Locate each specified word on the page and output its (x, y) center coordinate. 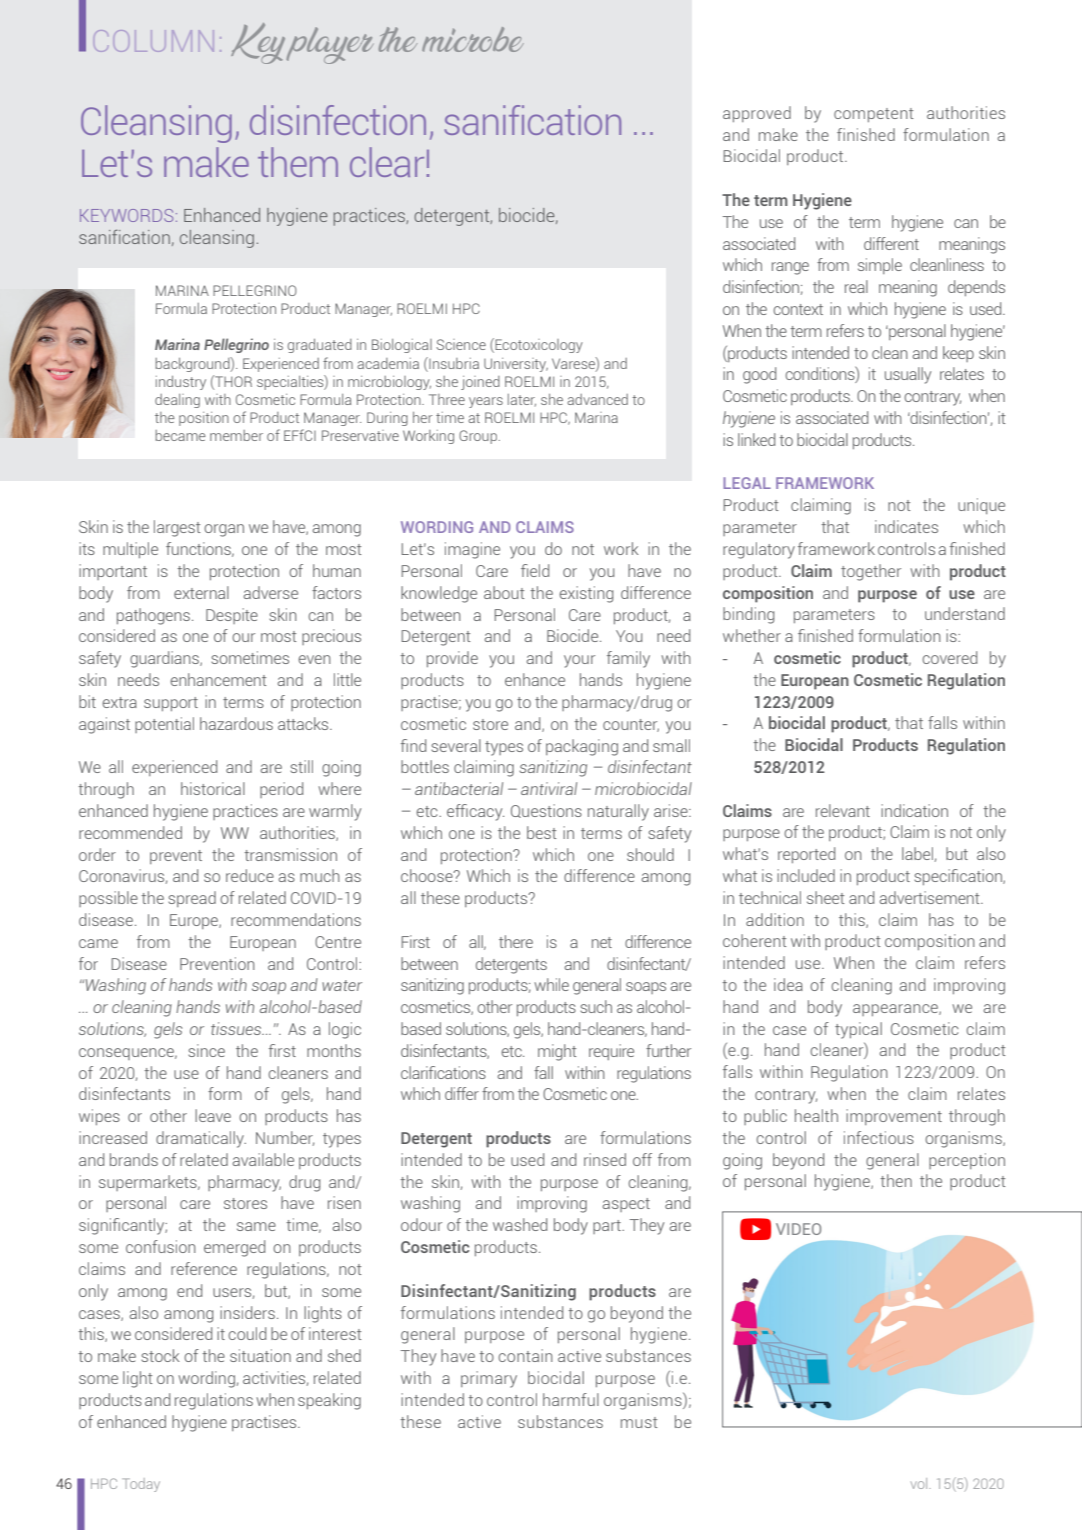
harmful (571, 1399)
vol (920, 1483)
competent (874, 115)
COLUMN (154, 41)
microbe (473, 39)
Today (141, 1485)
